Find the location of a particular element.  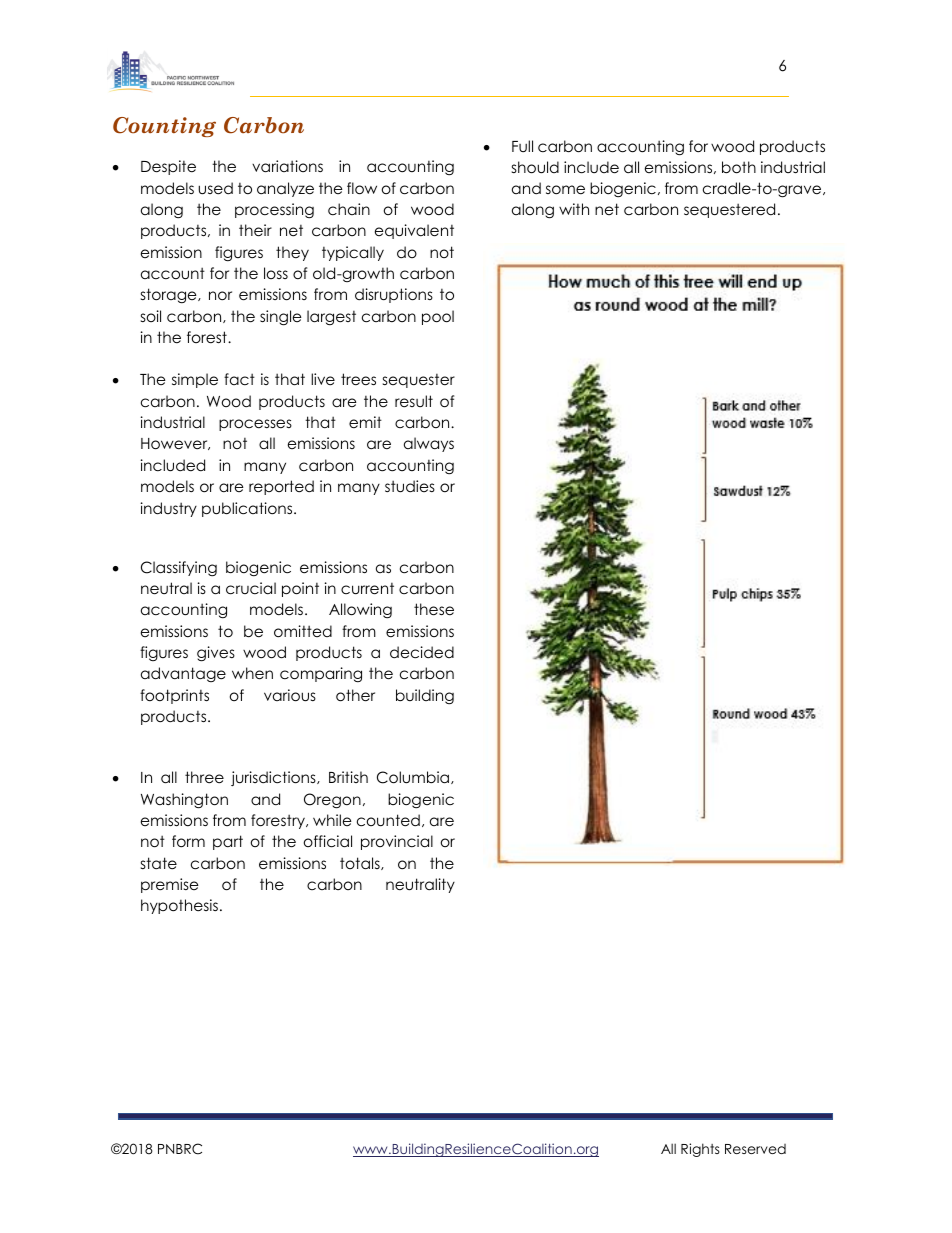

hypothesis is located at coordinates (179, 906).
